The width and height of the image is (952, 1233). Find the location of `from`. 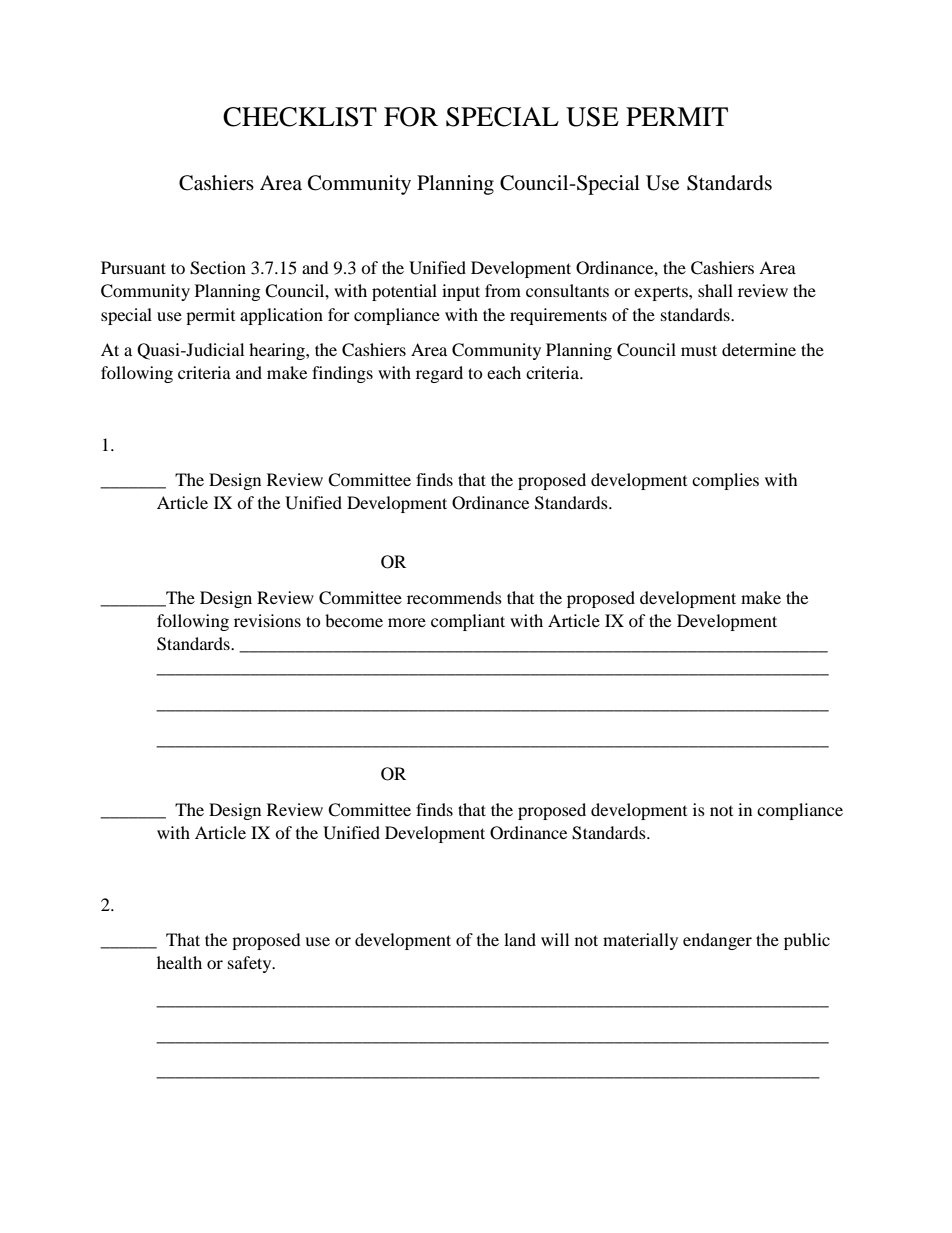

from is located at coordinates (503, 290).
